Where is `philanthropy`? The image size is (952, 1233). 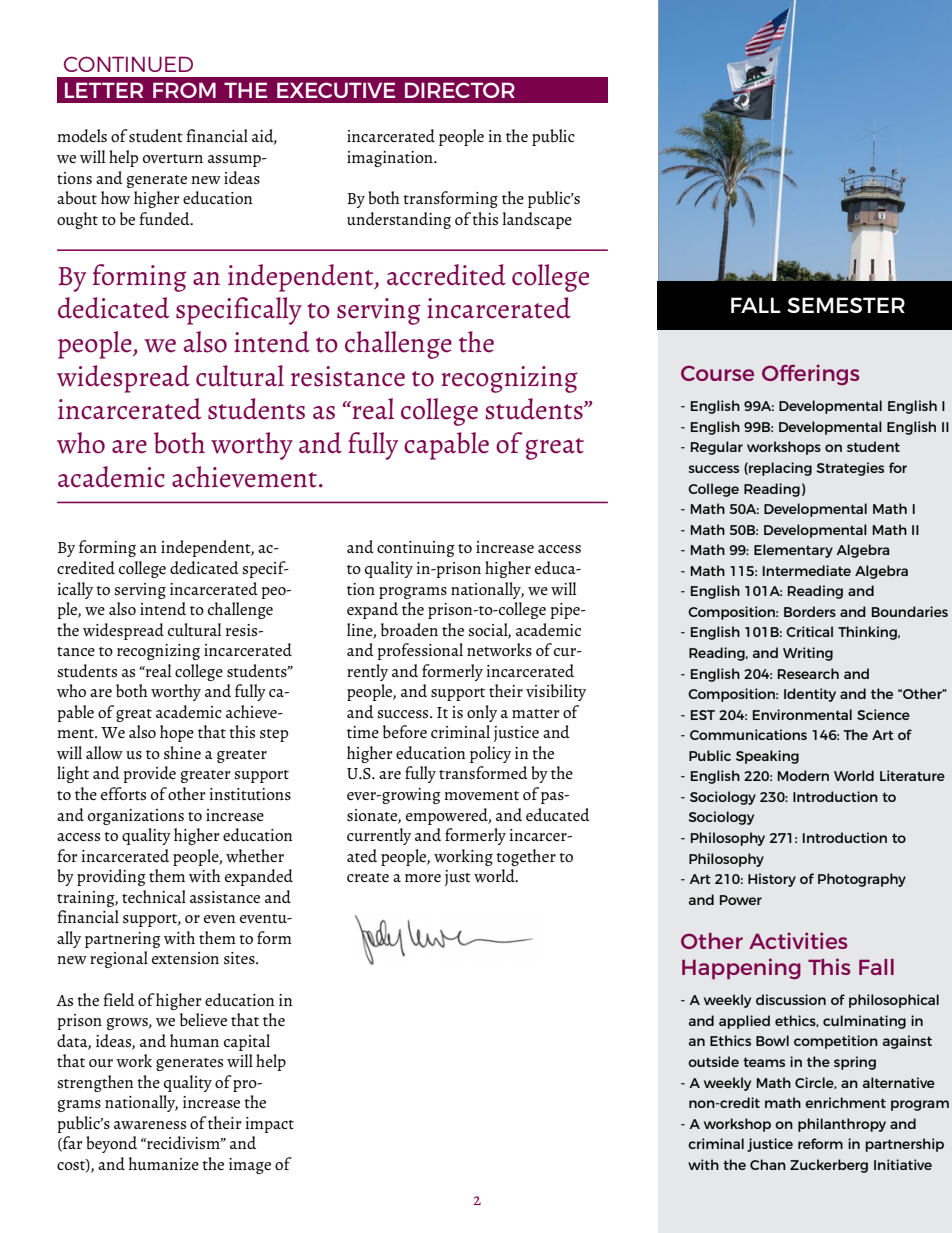 philanthropy is located at coordinates (842, 1125).
